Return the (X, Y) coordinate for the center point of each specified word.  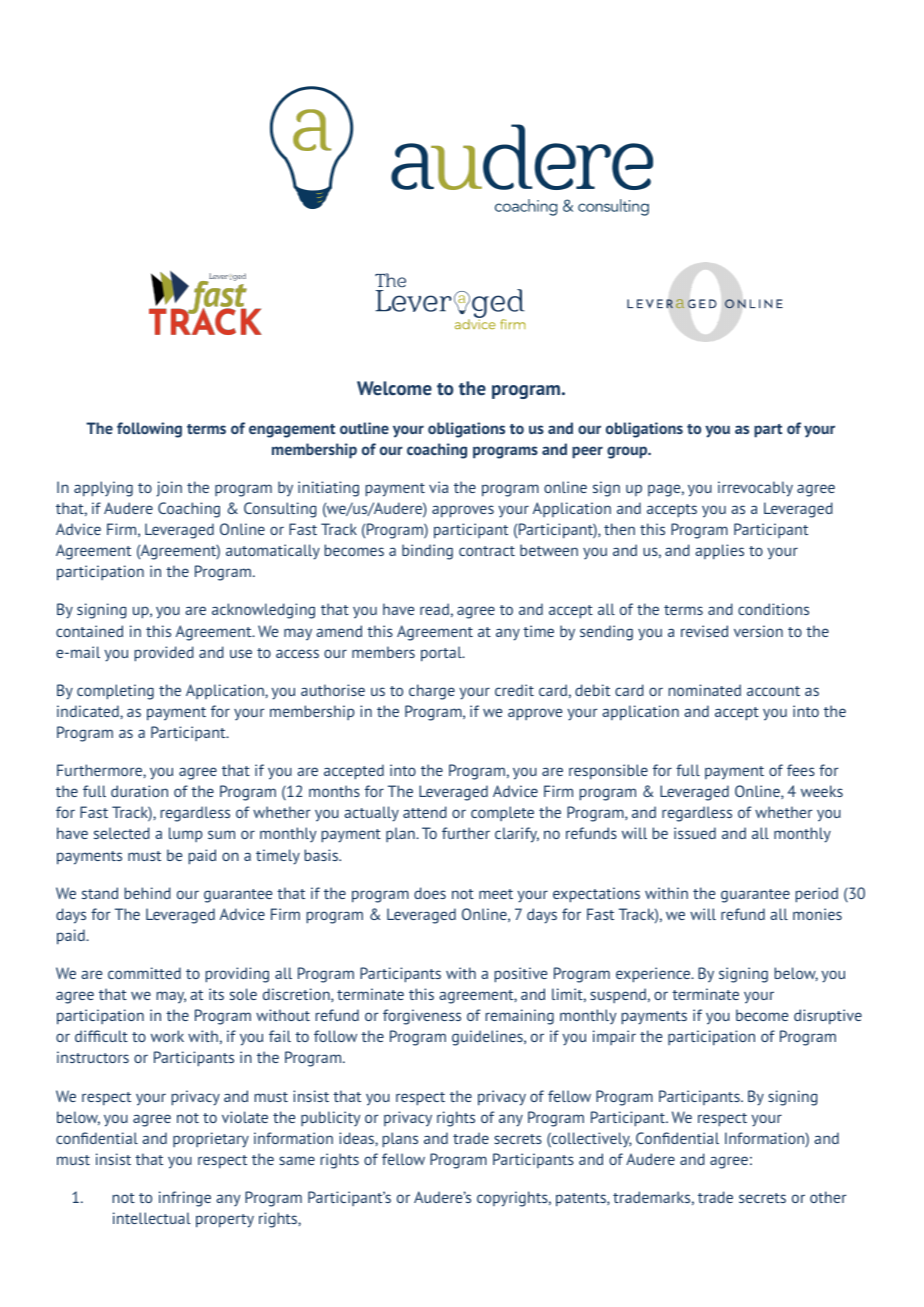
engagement (292, 431)
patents (582, 1200)
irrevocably (755, 489)
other (828, 1197)
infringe (185, 1199)
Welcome (394, 388)
